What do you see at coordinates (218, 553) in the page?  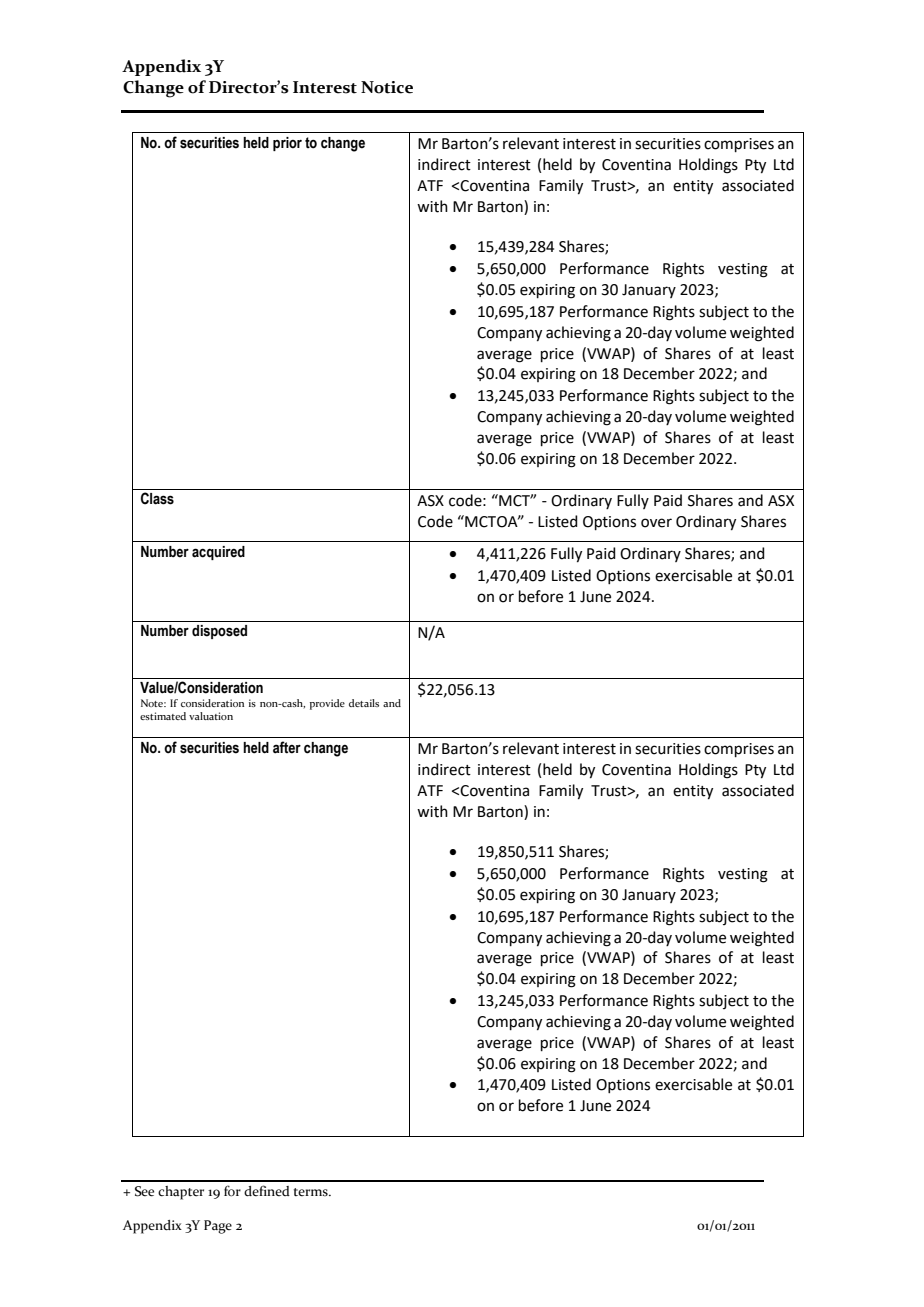 I see `acquired` at bounding box center [218, 553].
